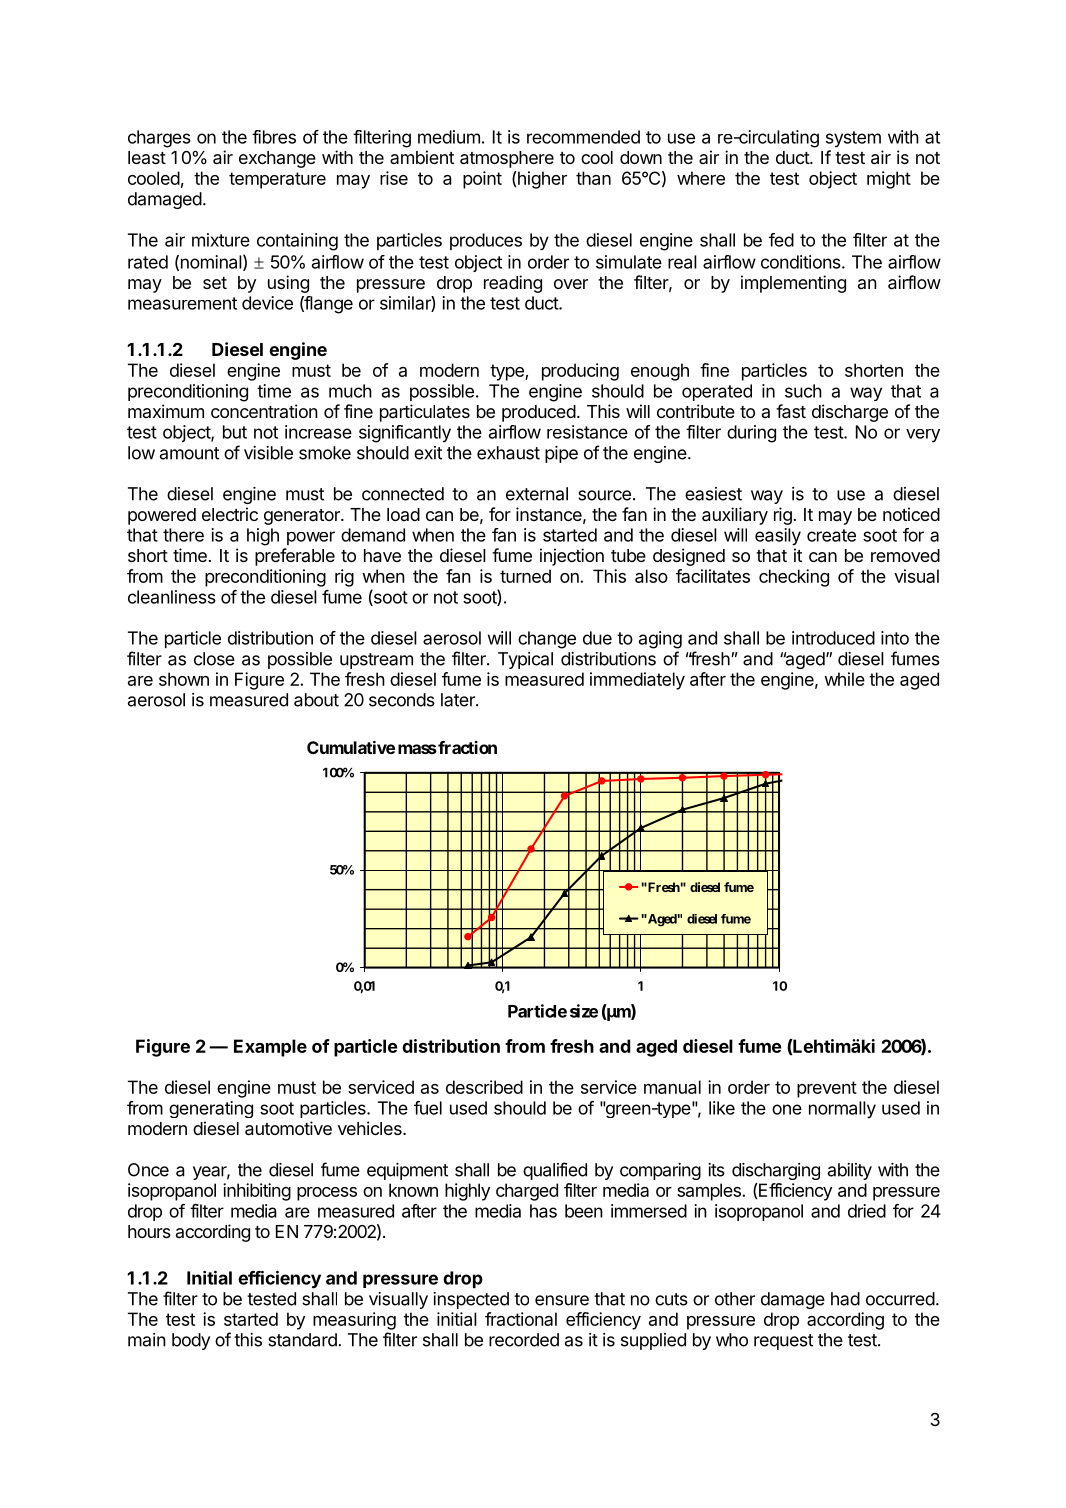 The image size is (1066, 1508). What do you see at coordinates (459, 700) in the image?
I see `later` at bounding box center [459, 700].
